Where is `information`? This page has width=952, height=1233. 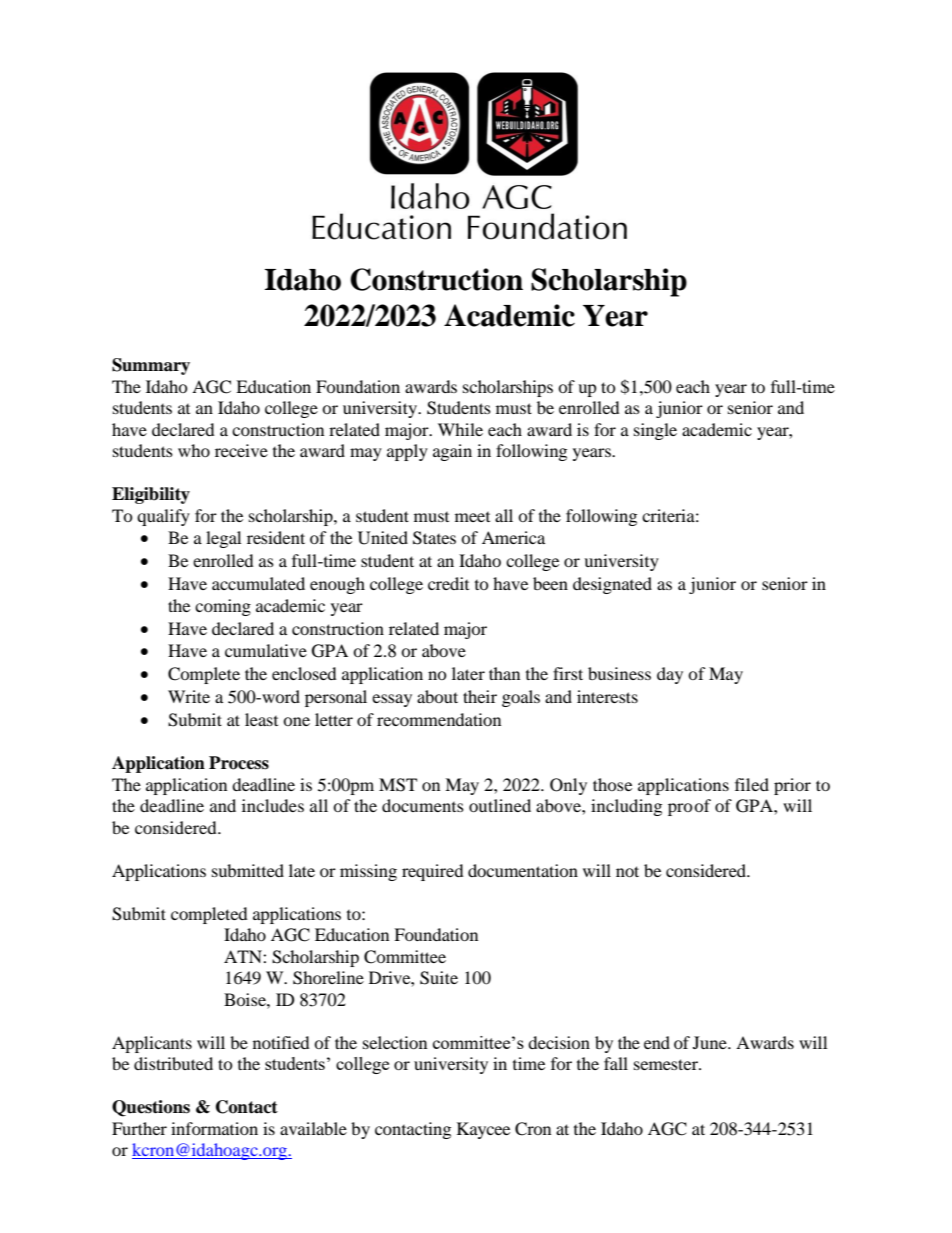 information is located at coordinates (214, 1128).
